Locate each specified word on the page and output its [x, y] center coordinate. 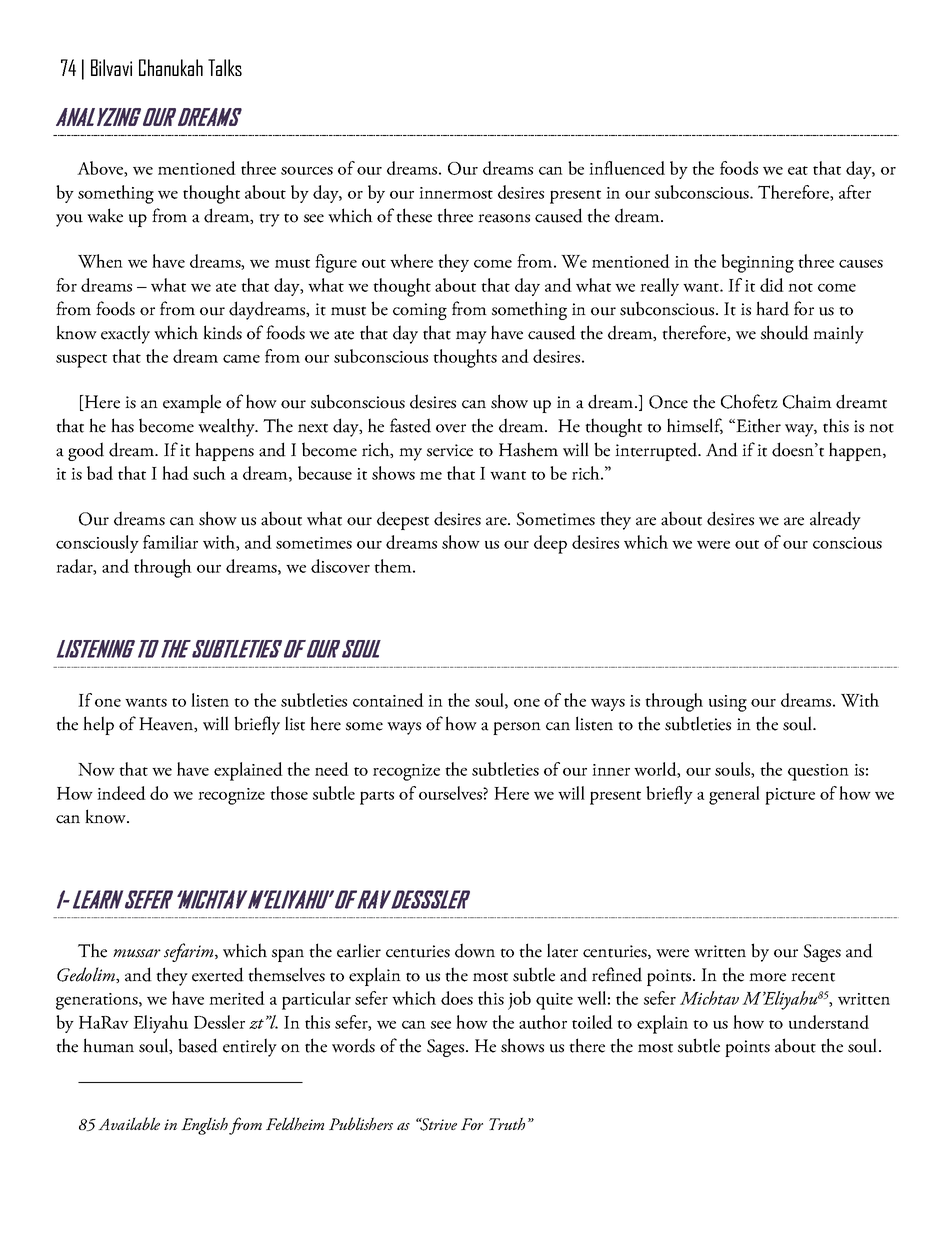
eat [798, 170]
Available [129, 1123]
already [835, 520]
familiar [170, 542]
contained [388, 700]
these [414, 215]
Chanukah [171, 67]
